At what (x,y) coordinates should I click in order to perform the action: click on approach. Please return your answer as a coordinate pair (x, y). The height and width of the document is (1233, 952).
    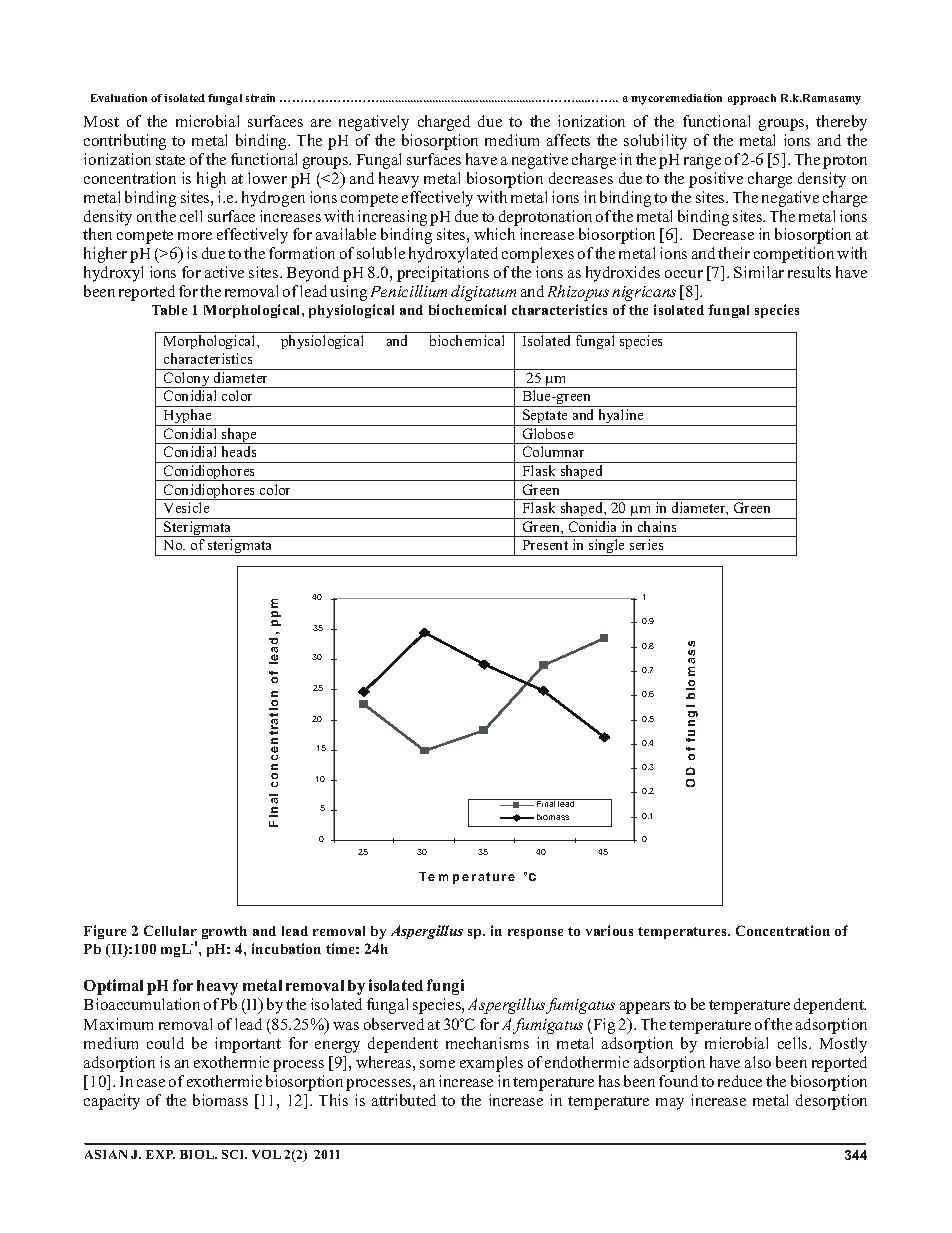
    Looking at the image, I should click on (752, 99).
